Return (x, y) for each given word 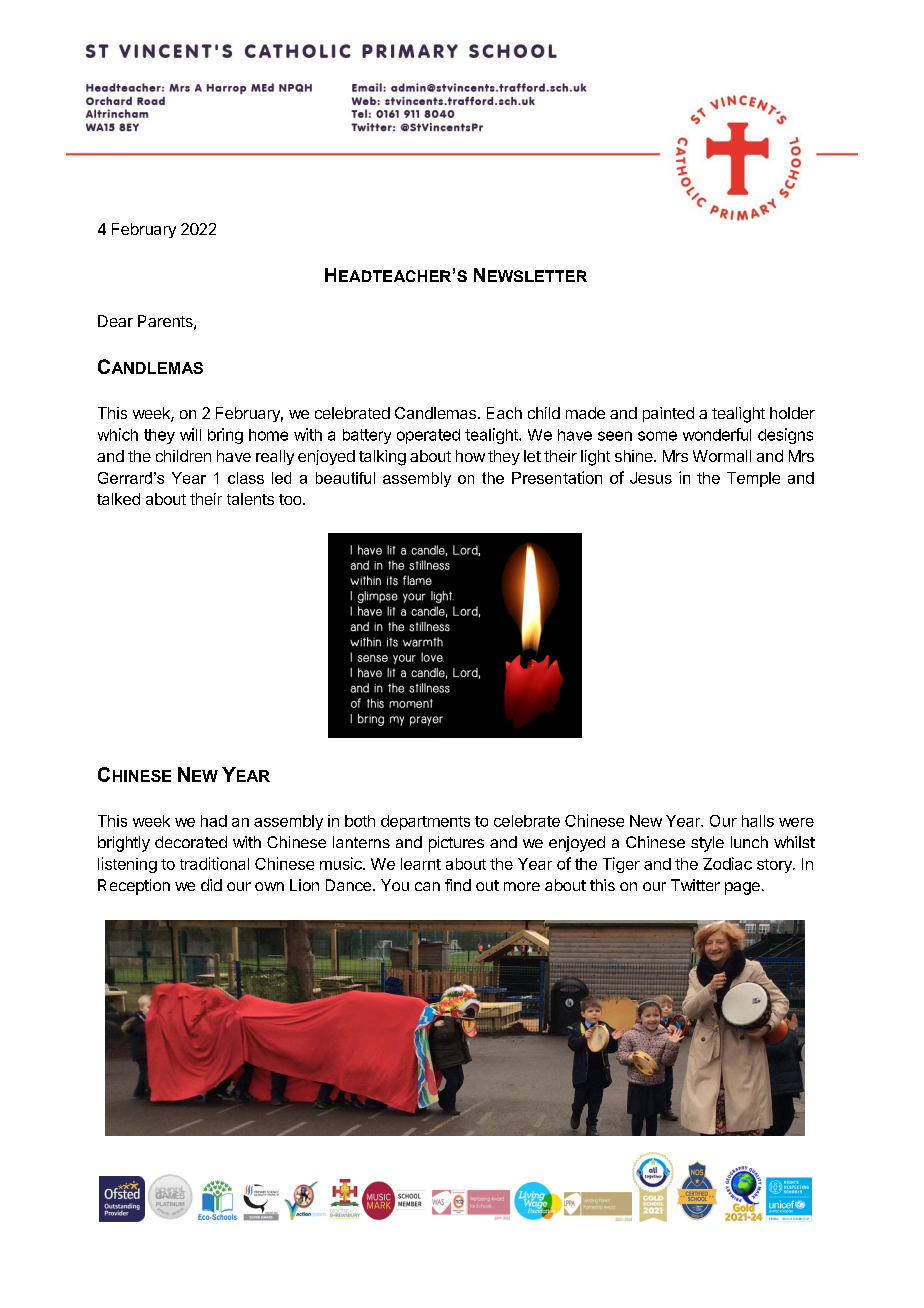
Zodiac (727, 863)
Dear (115, 321)
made (585, 413)
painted (668, 414)
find (458, 885)
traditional (214, 863)
